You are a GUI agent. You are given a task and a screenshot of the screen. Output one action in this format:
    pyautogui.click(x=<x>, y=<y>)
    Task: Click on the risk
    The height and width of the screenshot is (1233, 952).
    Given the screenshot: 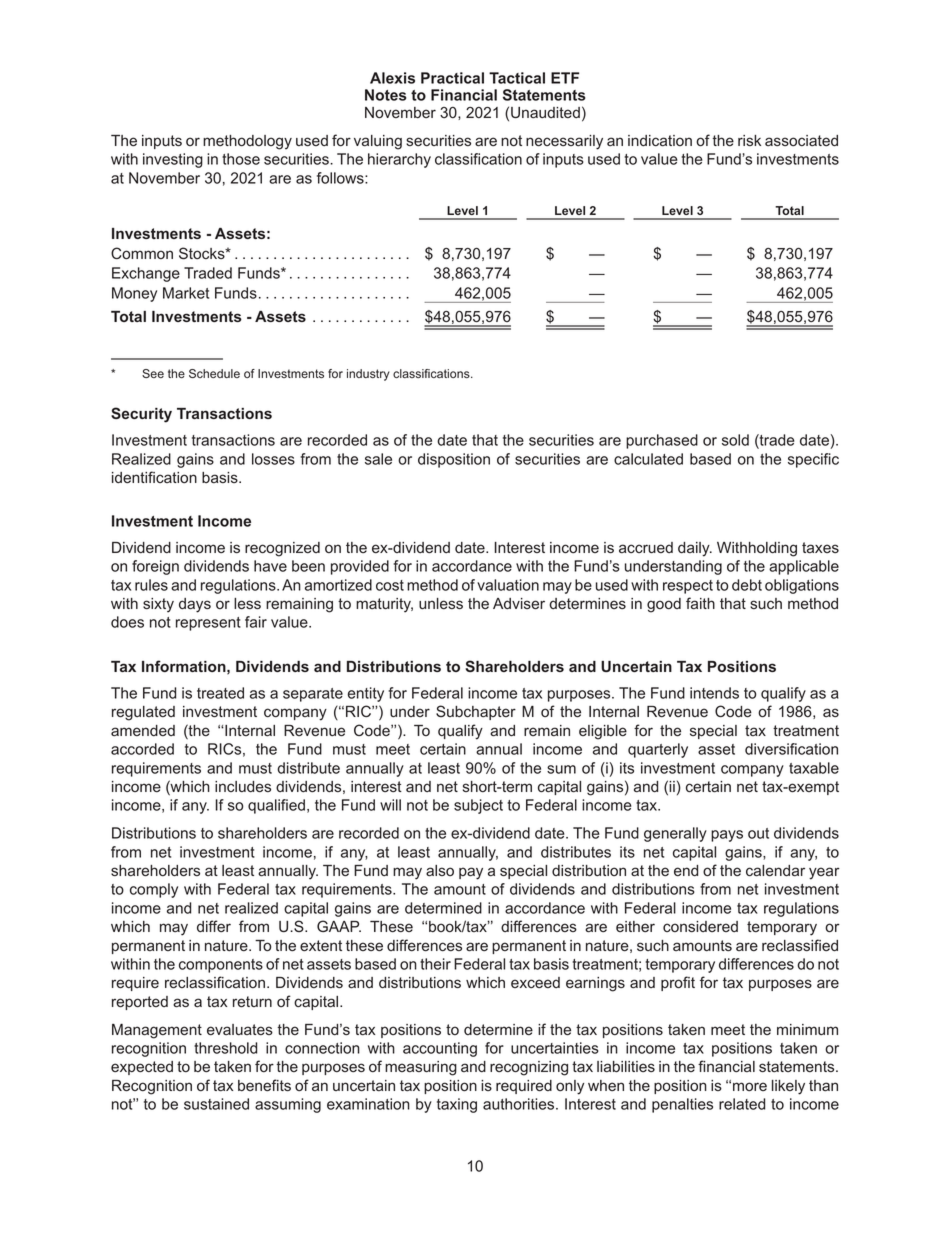 What is the action you would take?
    pyautogui.click(x=749, y=140)
